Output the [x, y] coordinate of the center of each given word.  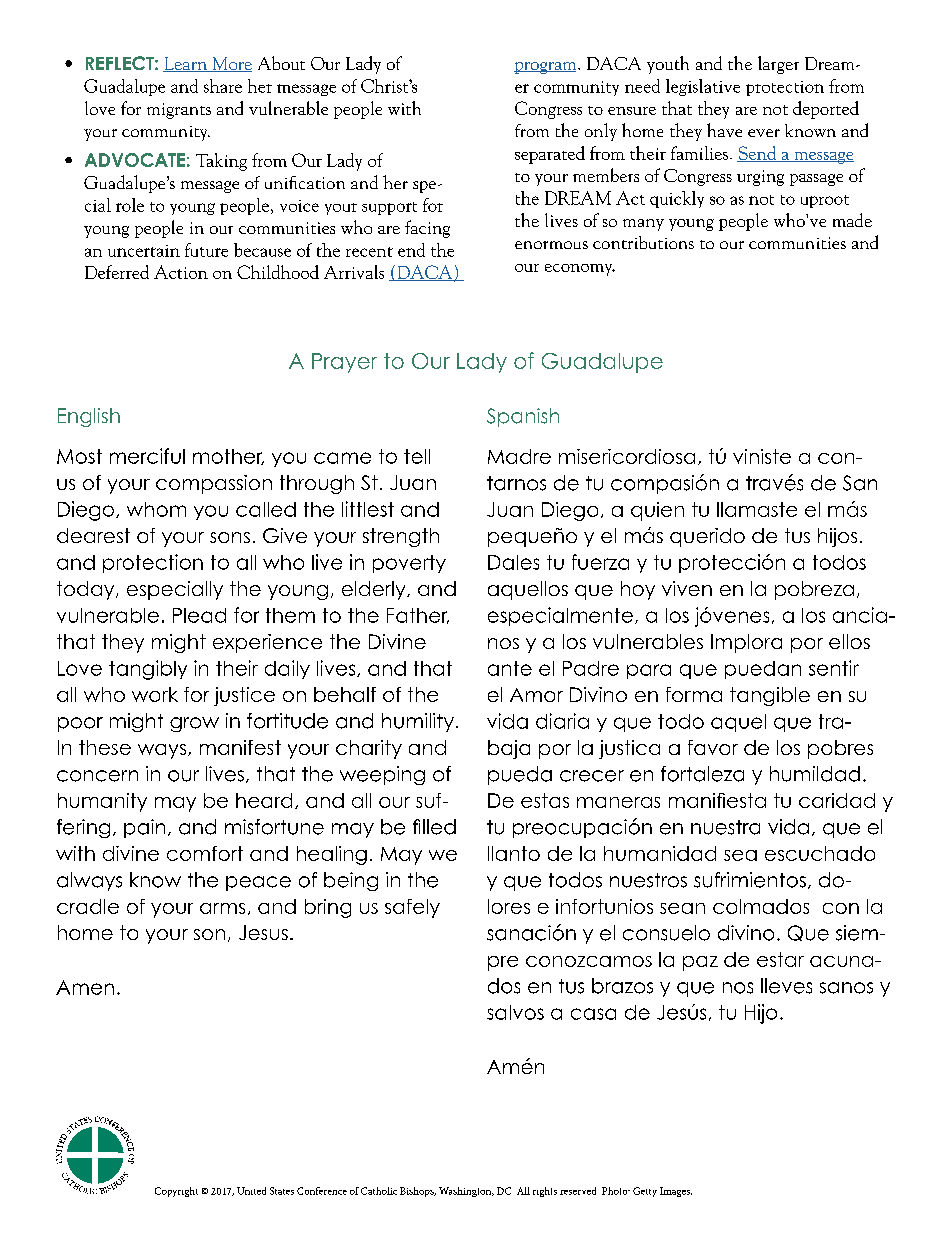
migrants [179, 111]
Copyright [176, 1192]
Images [676, 1192]
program [546, 68]
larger [778, 65]
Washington [466, 1192]
